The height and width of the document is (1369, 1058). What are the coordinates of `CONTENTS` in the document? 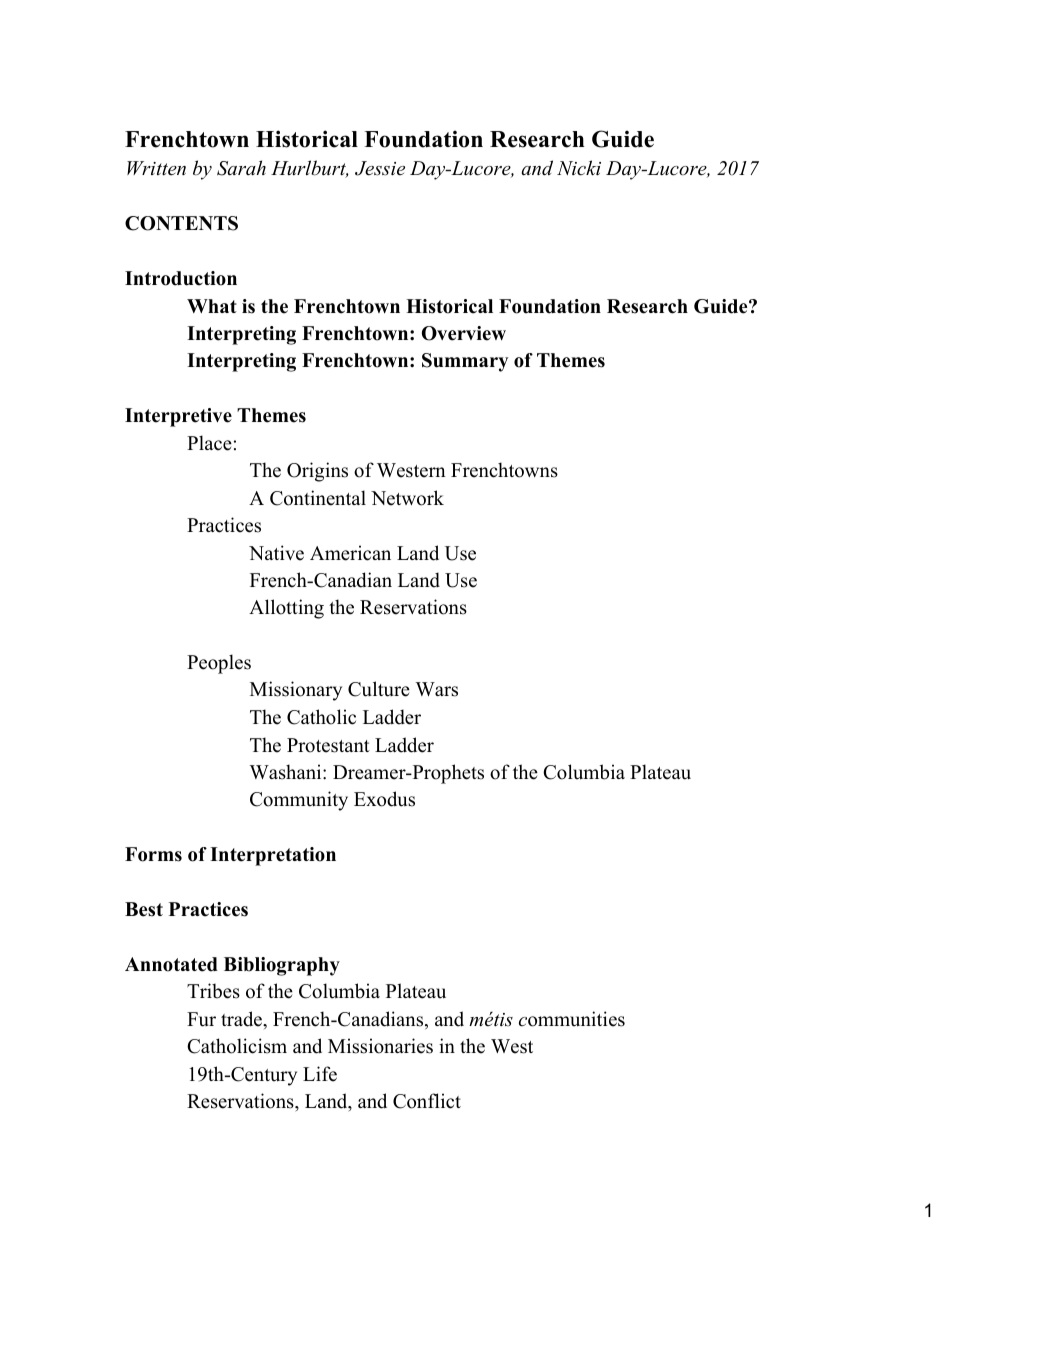 It's located at (181, 223).
